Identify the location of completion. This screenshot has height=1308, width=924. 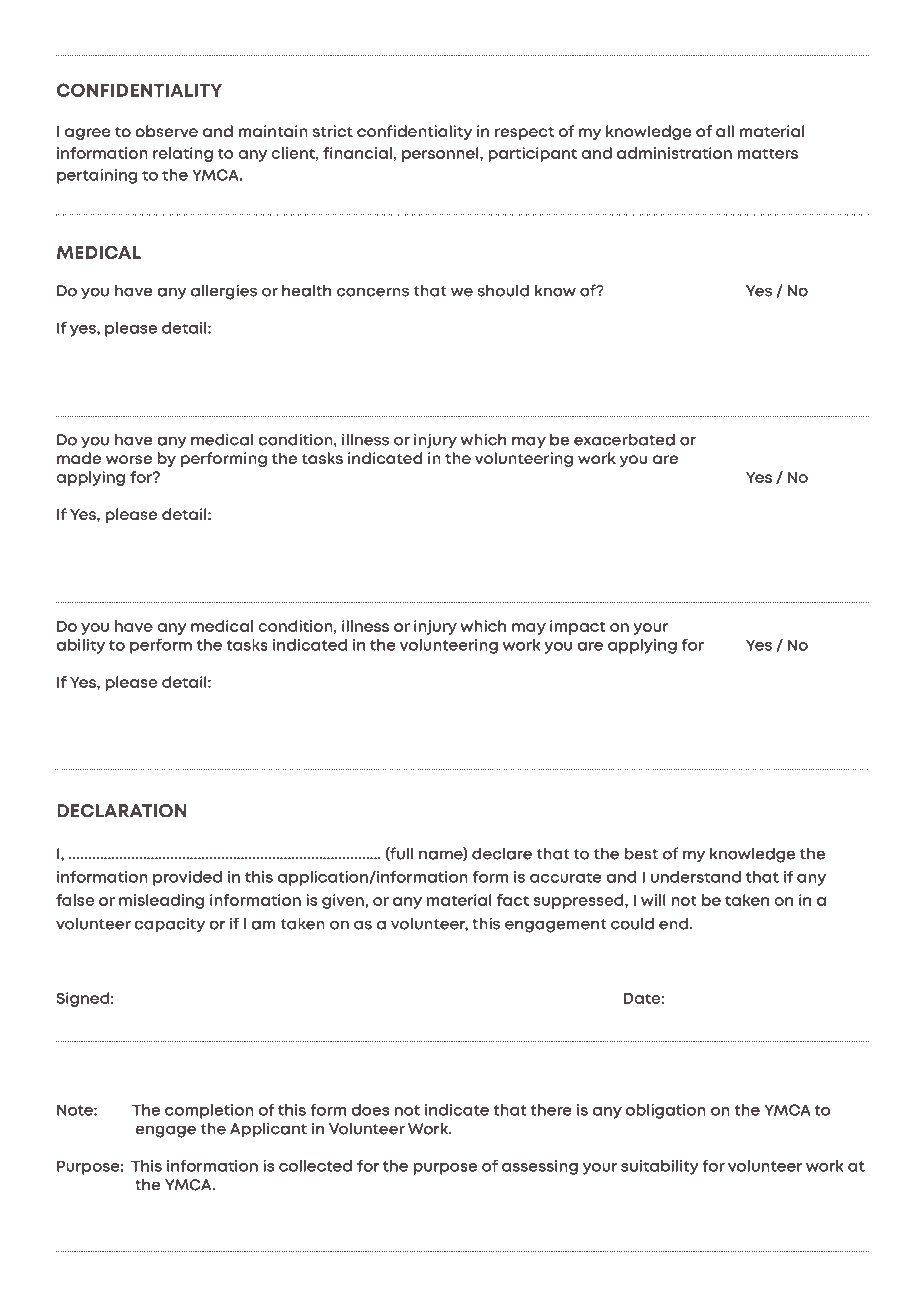
(209, 1111).
